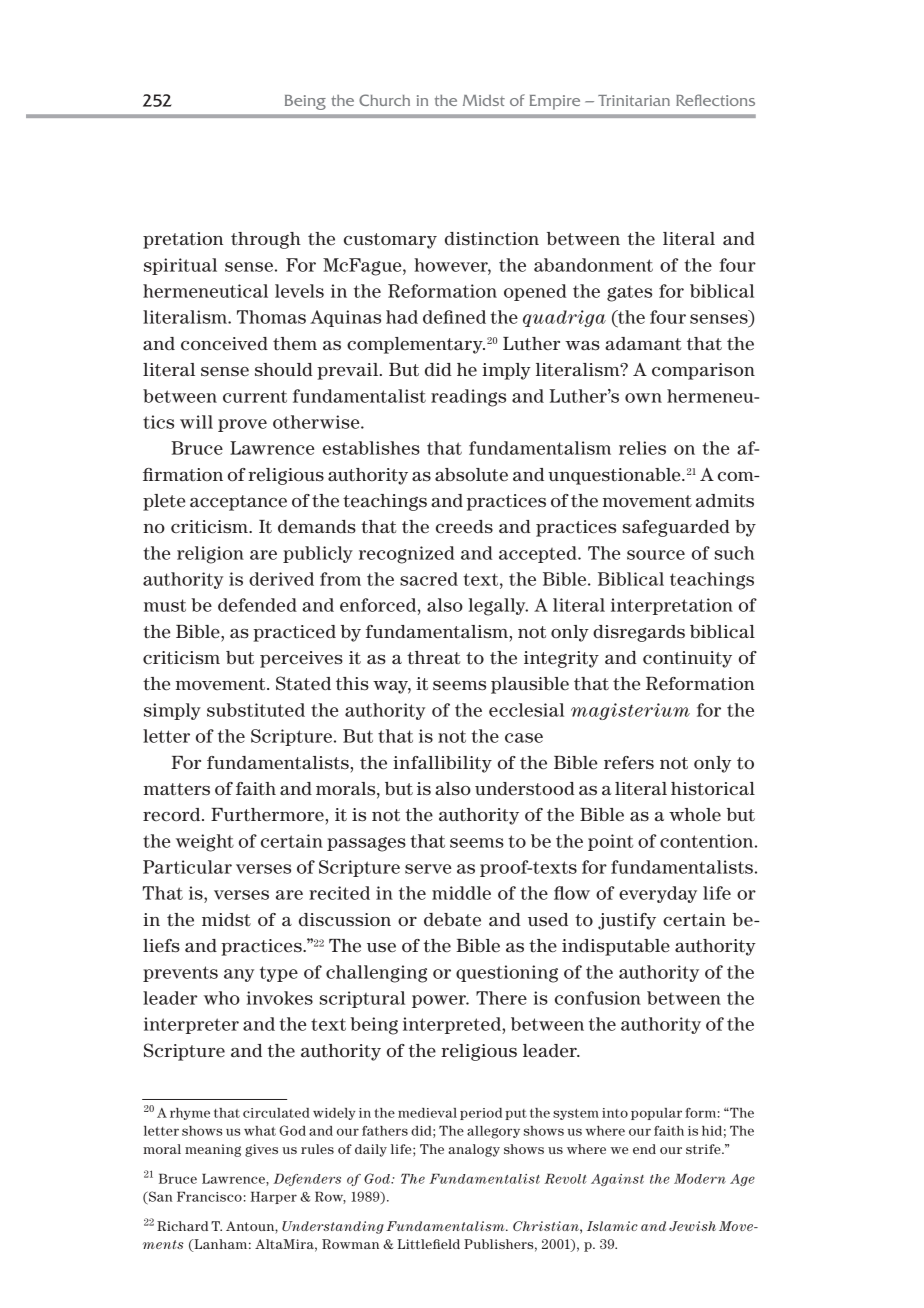 The height and width of the screenshot is (1308, 924). I want to click on safeguarded, so click(676, 528).
